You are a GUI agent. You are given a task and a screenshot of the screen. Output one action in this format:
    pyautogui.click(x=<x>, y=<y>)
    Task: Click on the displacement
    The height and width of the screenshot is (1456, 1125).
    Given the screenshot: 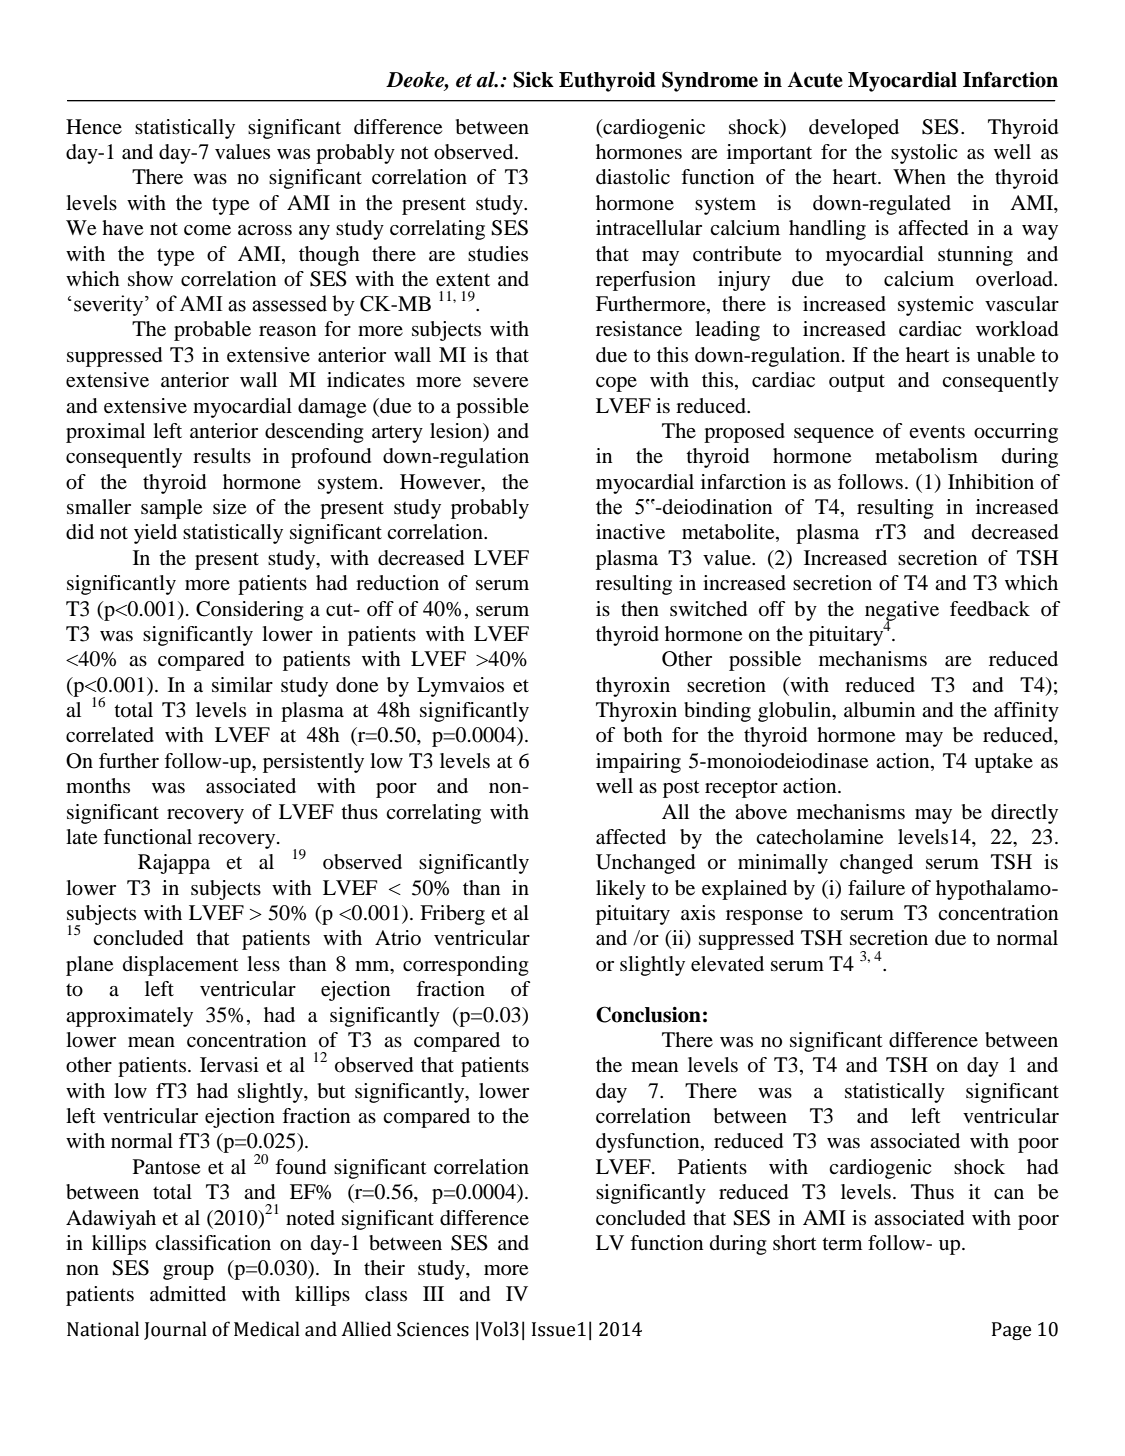 What is the action you would take?
    pyautogui.click(x=181, y=966)
